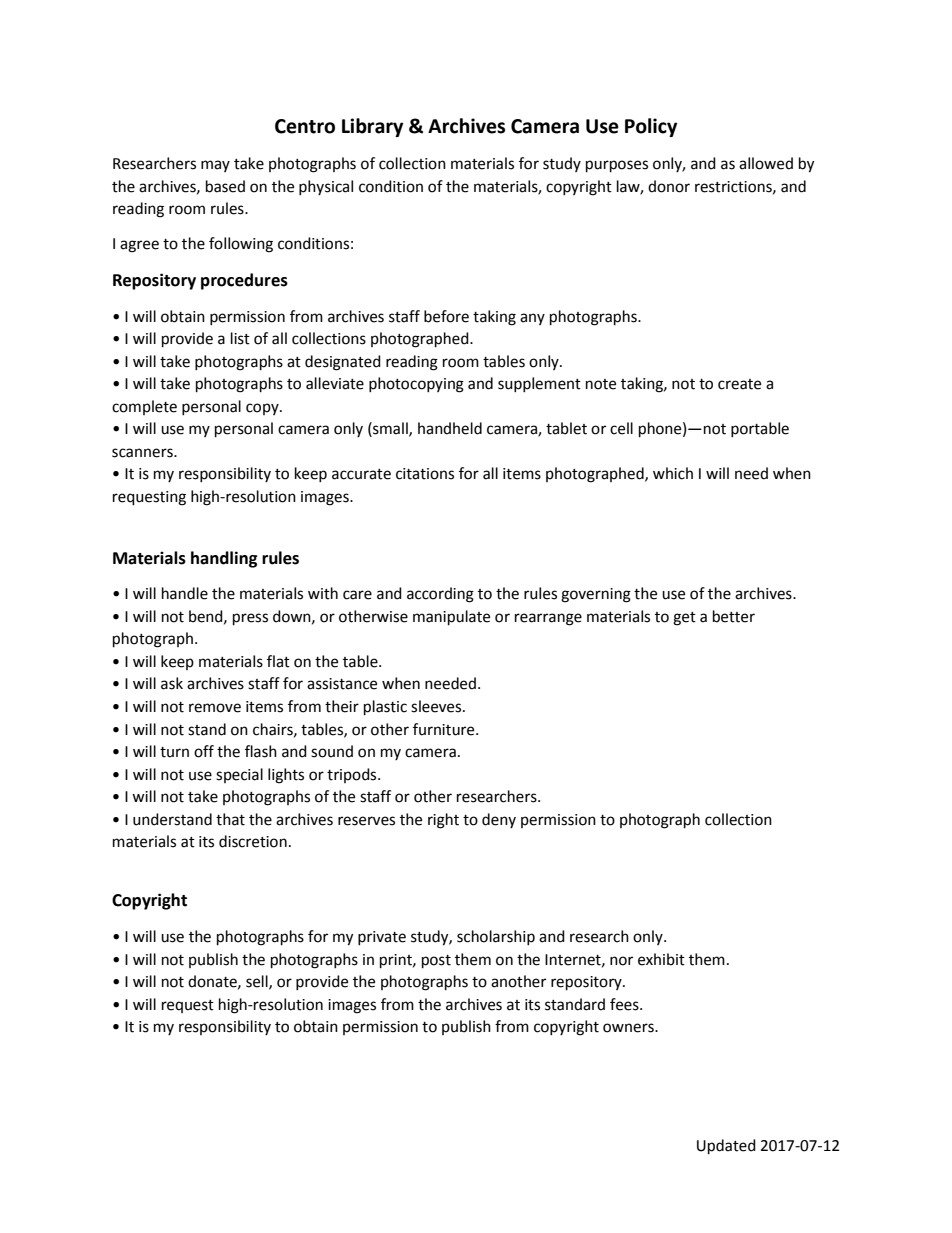  Describe the element at coordinates (499, 820) in the image. I see `deny` at that location.
